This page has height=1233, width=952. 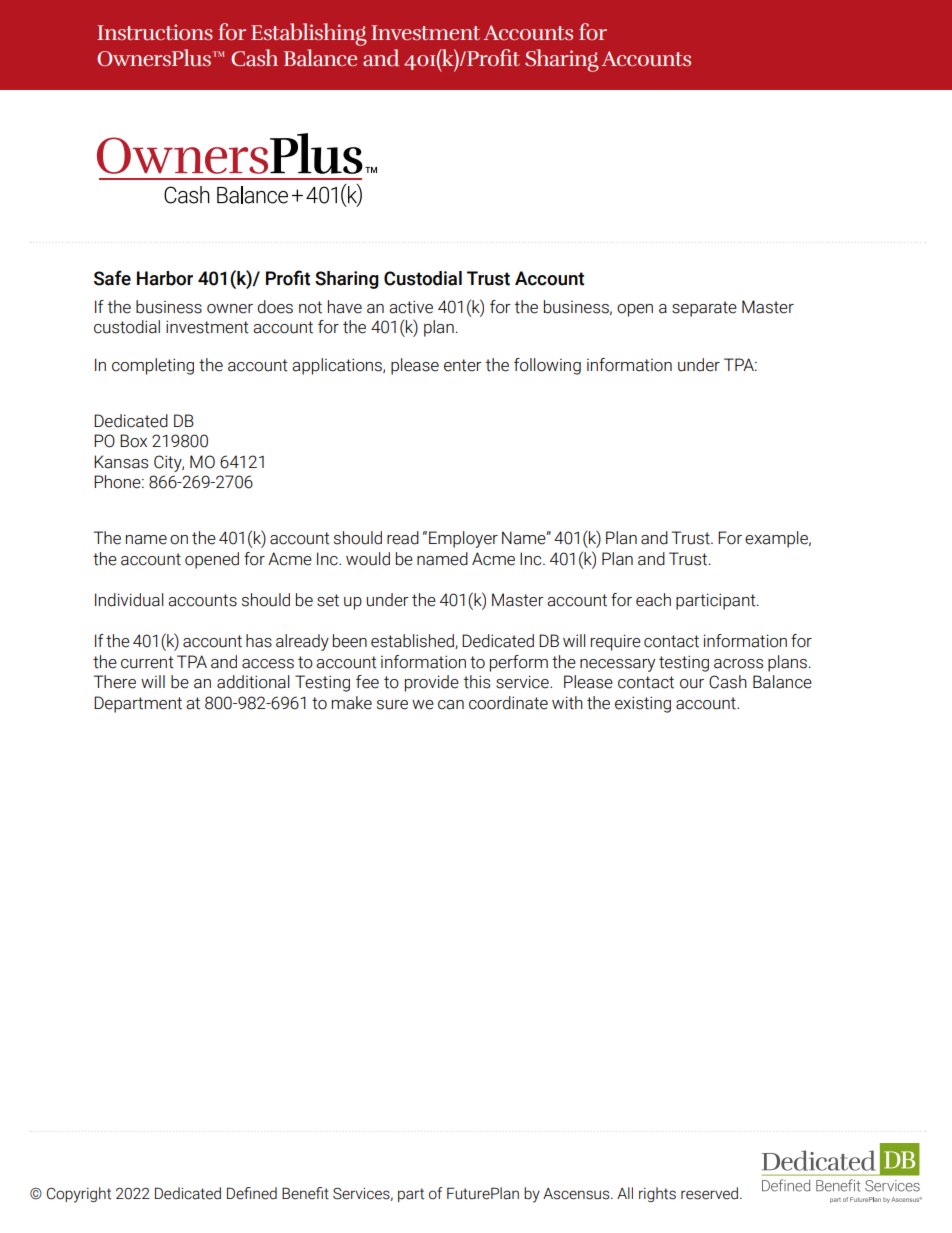 I want to click on Individual, so click(x=129, y=600).
